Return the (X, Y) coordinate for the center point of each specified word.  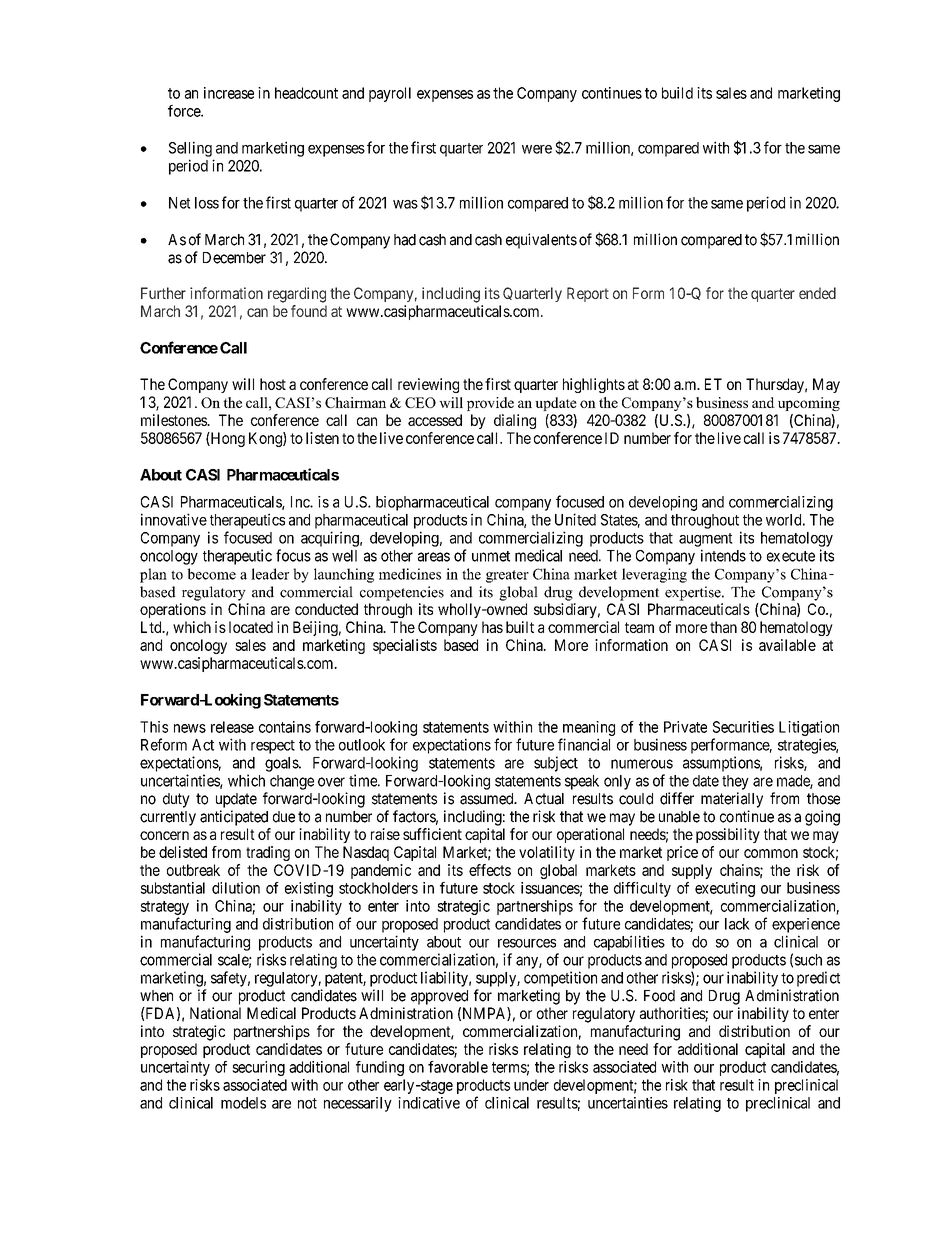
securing (258, 1068)
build (677, 93)
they (735, 782)
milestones (174, 420)
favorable (458, 1067)
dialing (515, 421)
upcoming (809, 404)
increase (229, 93)
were (537, 149)
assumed (488, 799)
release (232, 727)
